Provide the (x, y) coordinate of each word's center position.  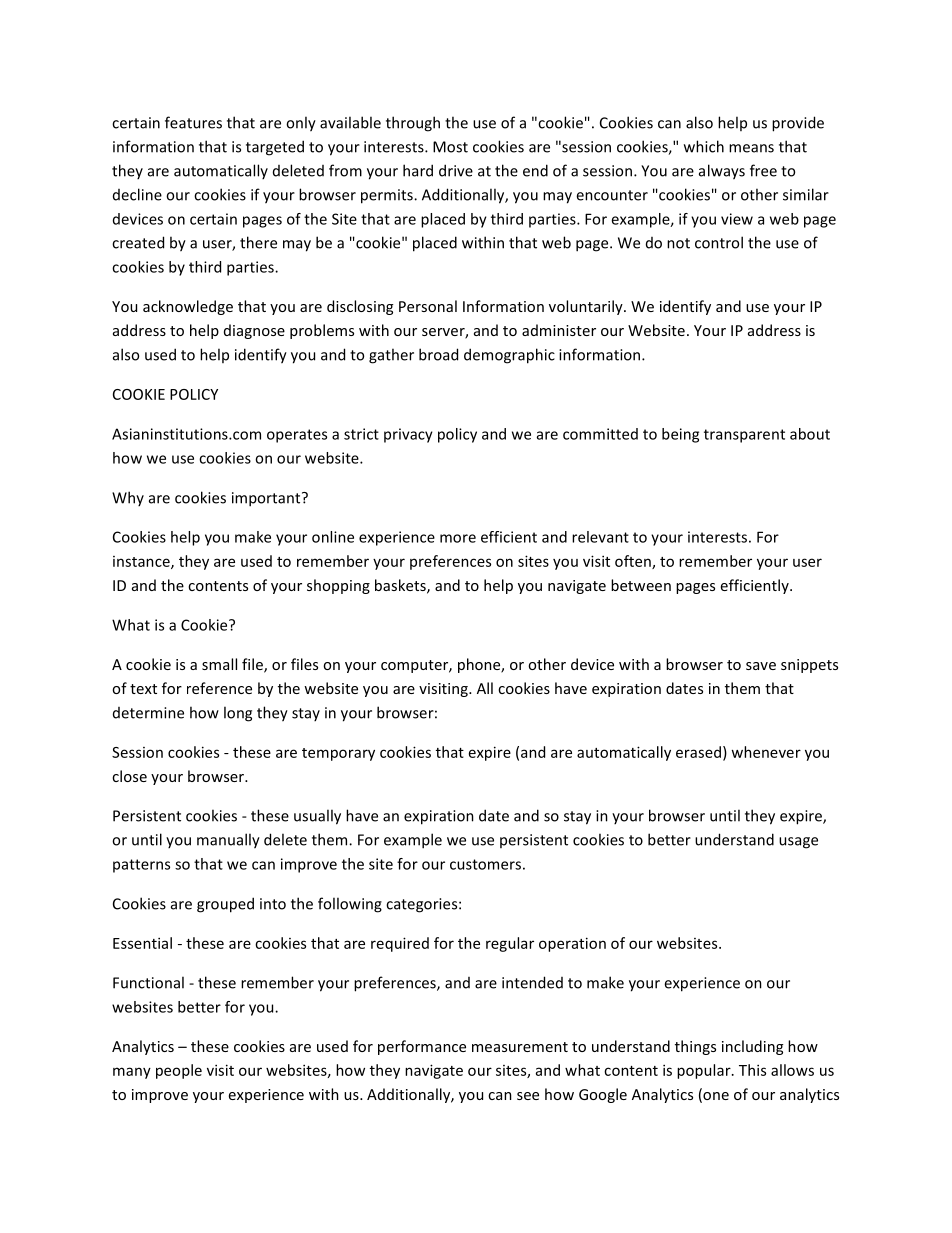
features (193, 122)
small (219, 664)
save (761, 666)
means (751, 148)
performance (422, 1047)
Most (450, 147)
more (458, 538)
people (179, 1071)
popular (705, 1071)
